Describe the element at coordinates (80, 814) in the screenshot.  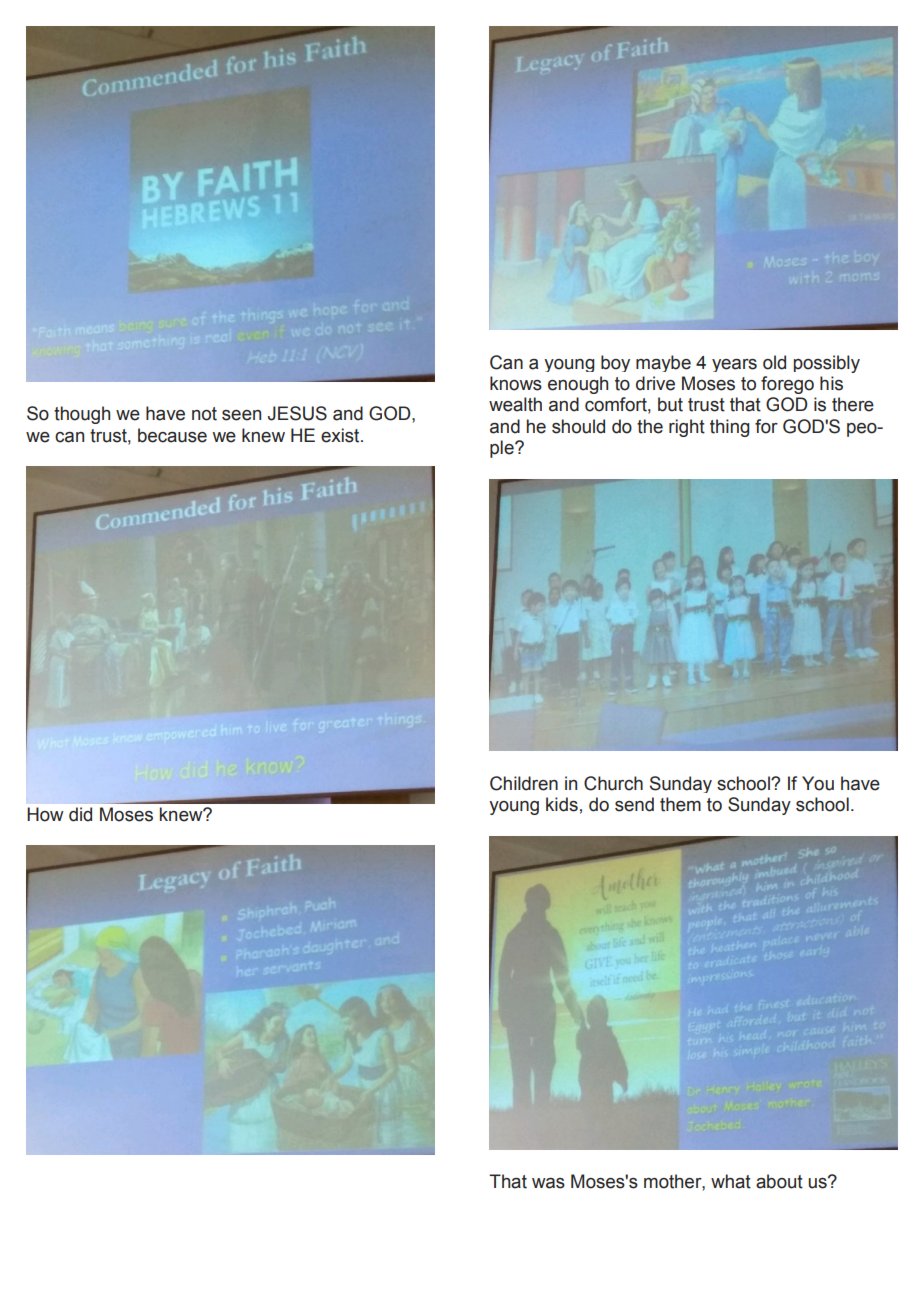
I see `did` at that location.
